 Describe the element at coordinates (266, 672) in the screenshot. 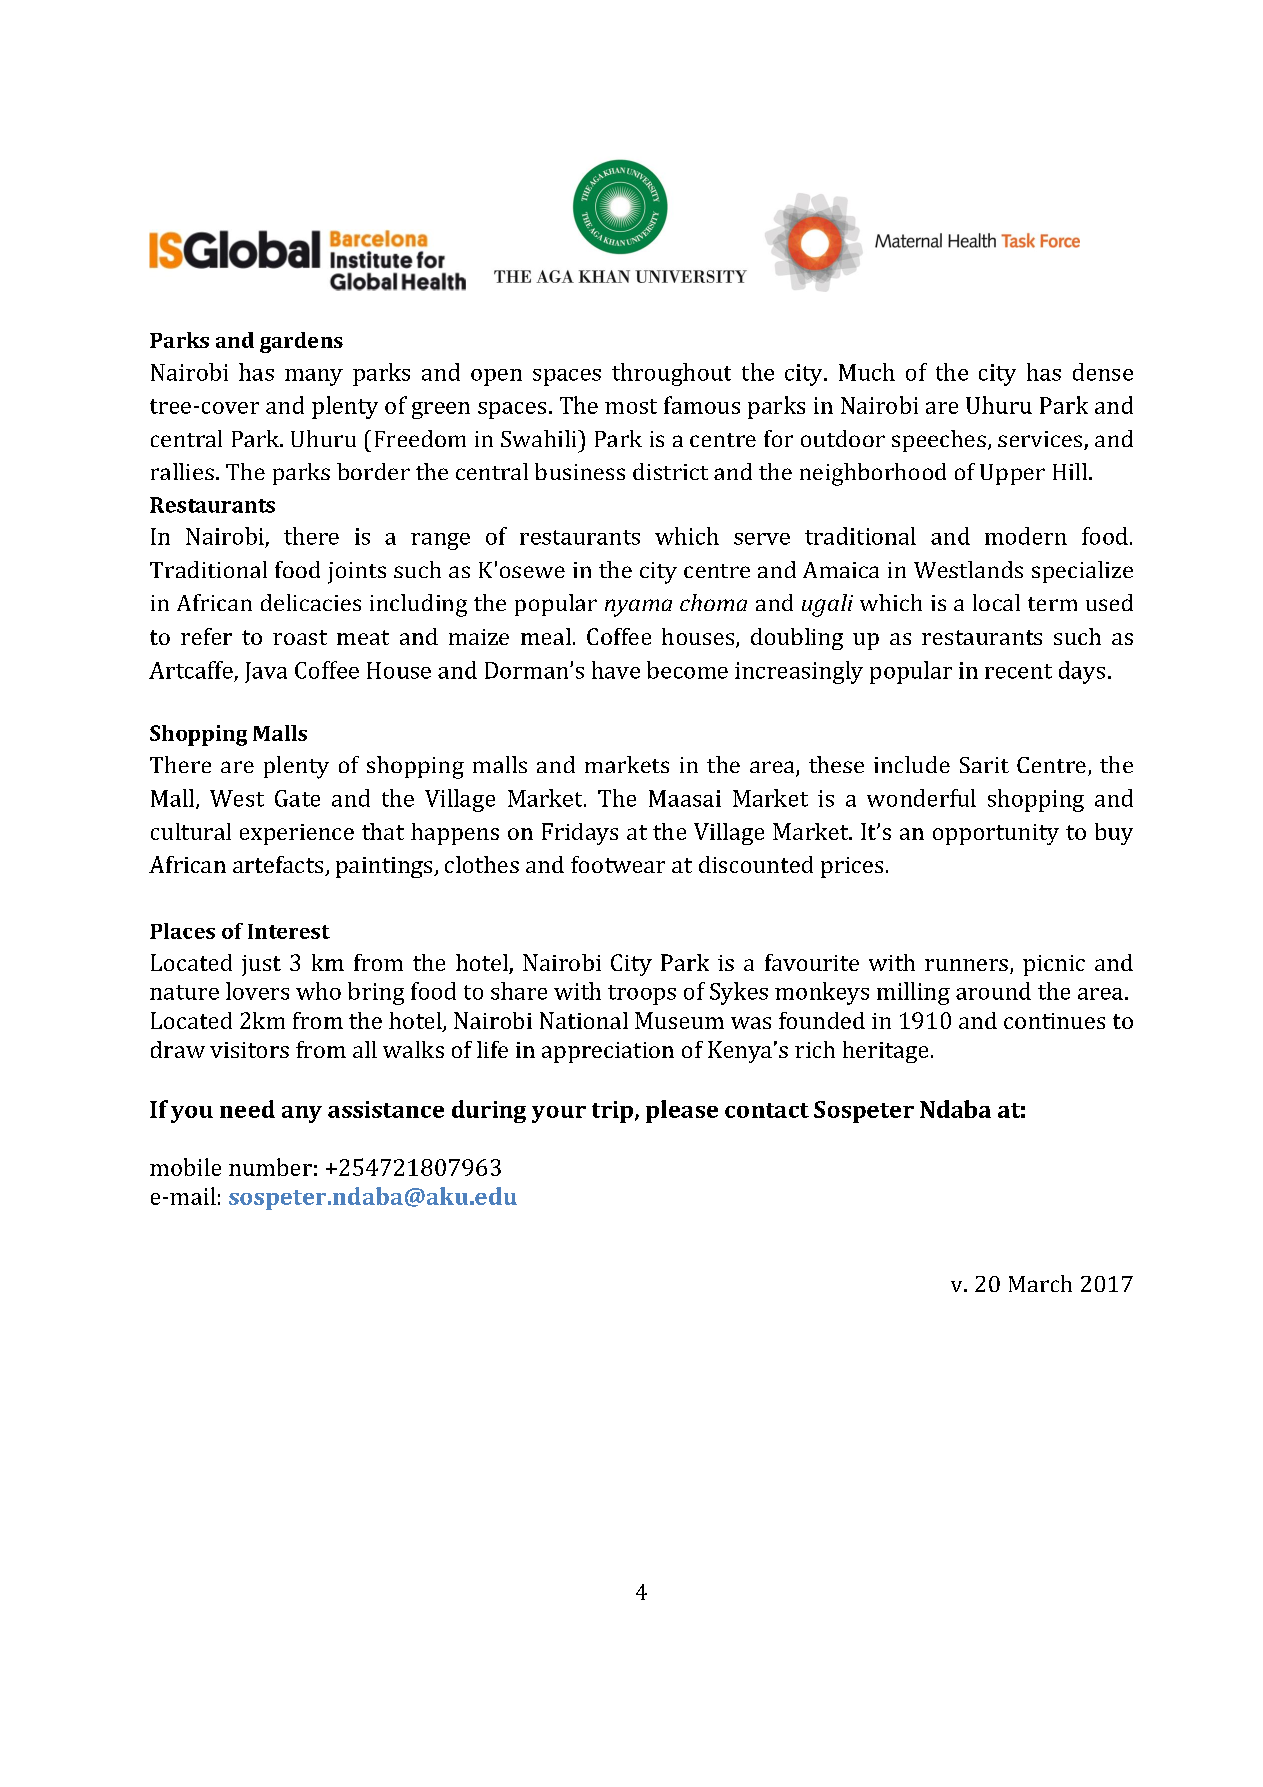

I see `Java` at that location.
